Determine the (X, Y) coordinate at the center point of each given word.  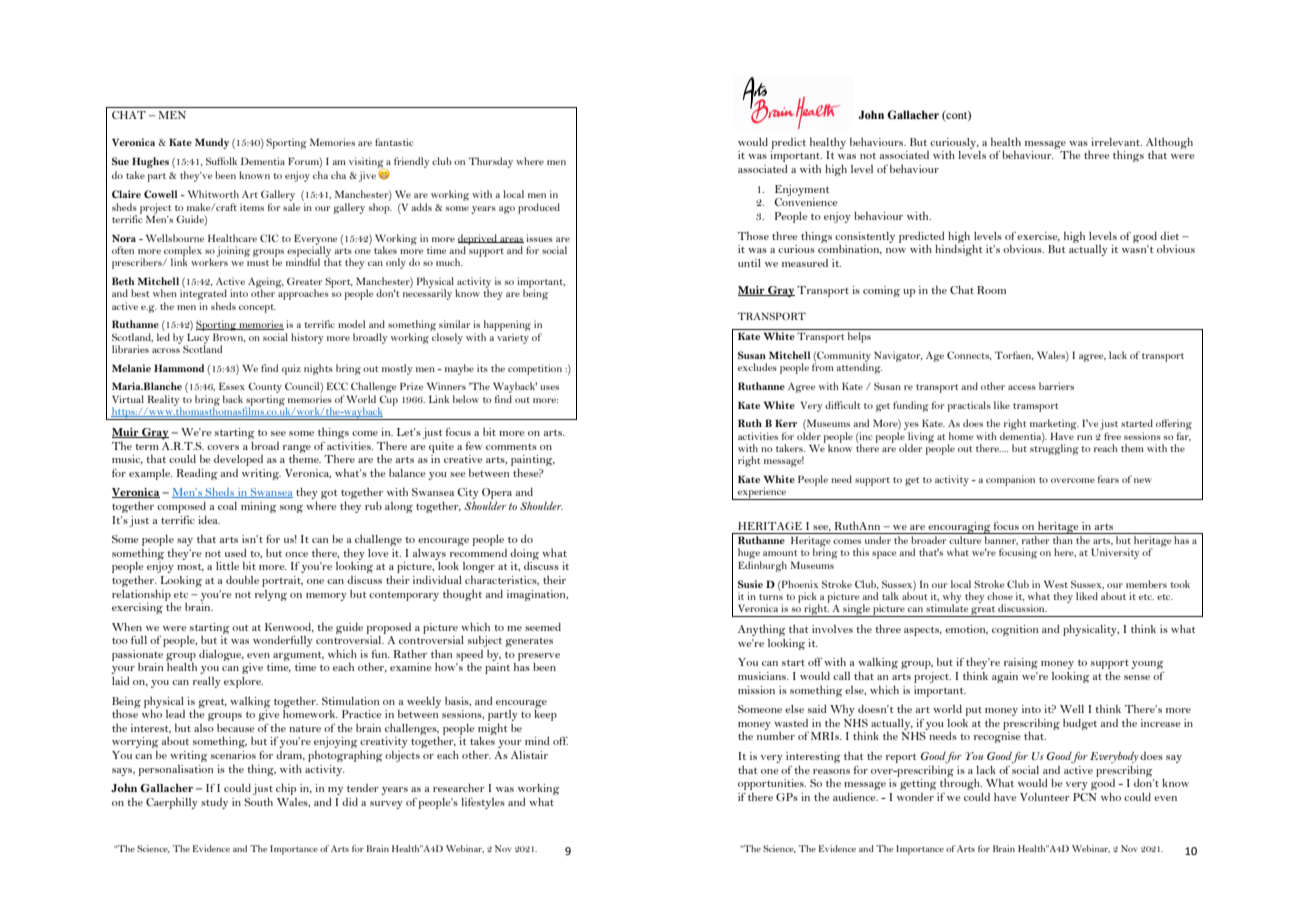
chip (286, 789)
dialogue (221, 655)
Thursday (491, 162)
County (265, 389)
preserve (539, 657)
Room (991, 290)
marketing (1054, 426)
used (235, 553)
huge (749, 555)
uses (549, 387)
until (749, 263)
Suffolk (221, 161)
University (1115, 553)
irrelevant (1116, 142)
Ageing (266, 283)
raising (1021, 663)
